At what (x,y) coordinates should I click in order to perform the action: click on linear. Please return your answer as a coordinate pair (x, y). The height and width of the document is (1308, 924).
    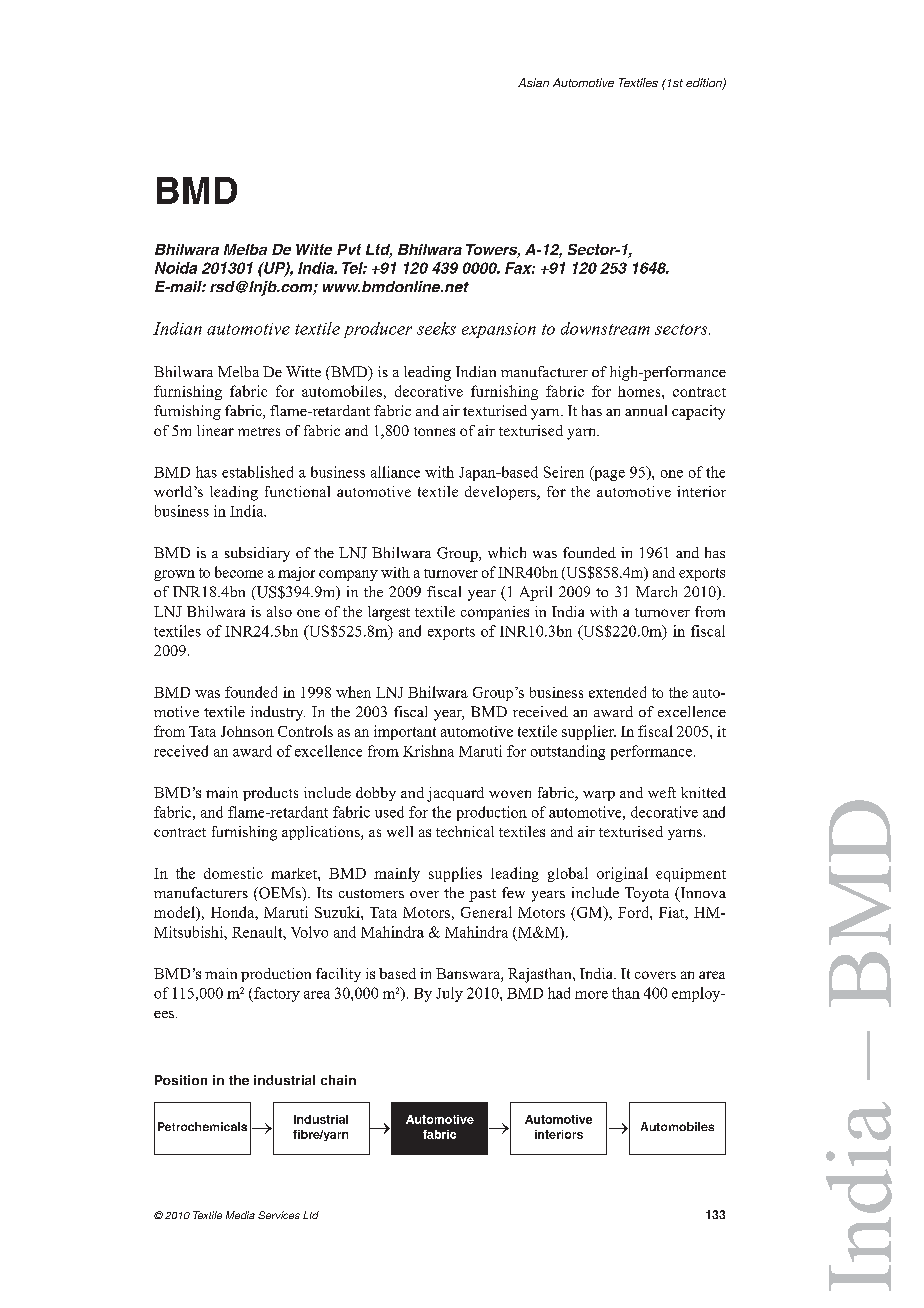
    Looking at the image, I should click on (215, 430).
